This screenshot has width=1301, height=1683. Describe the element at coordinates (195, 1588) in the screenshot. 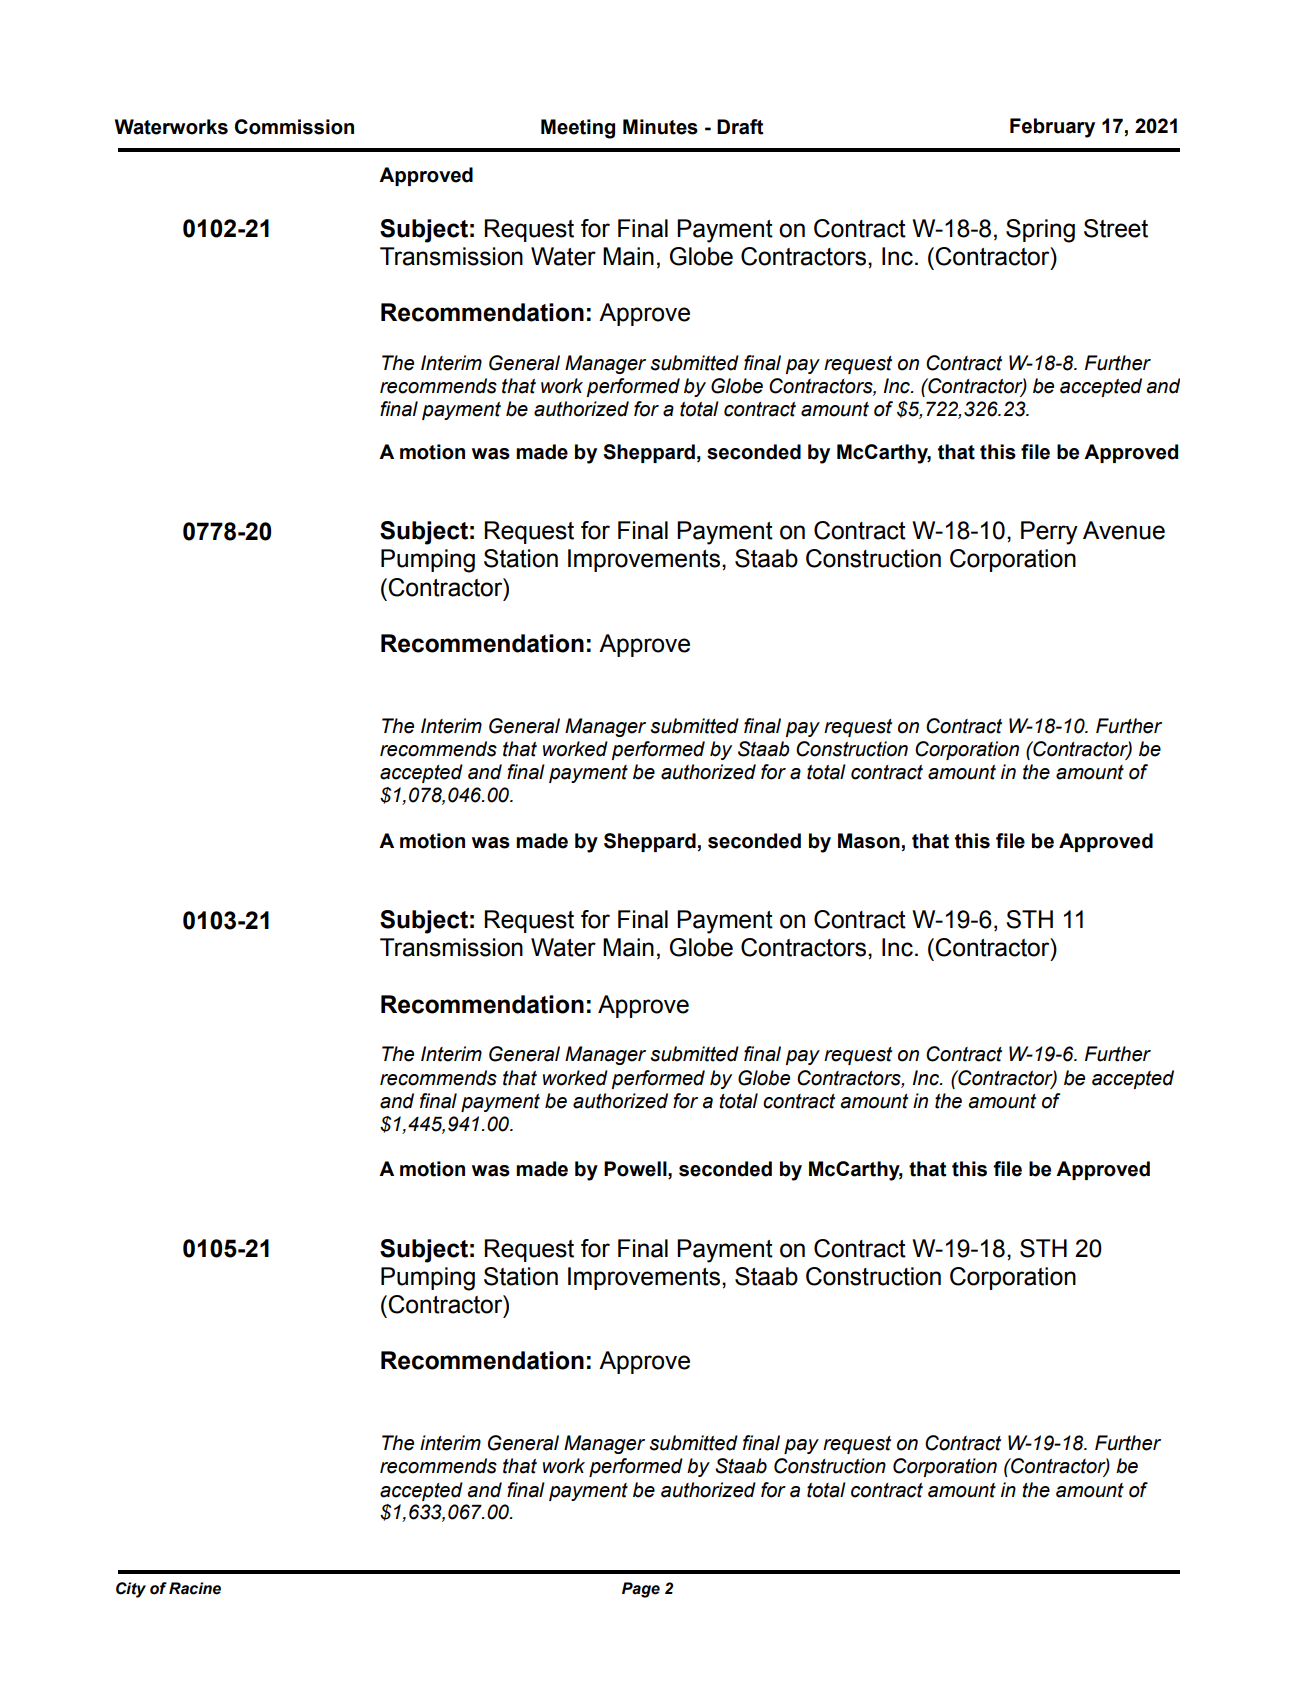

I see `Racine` at that location.
